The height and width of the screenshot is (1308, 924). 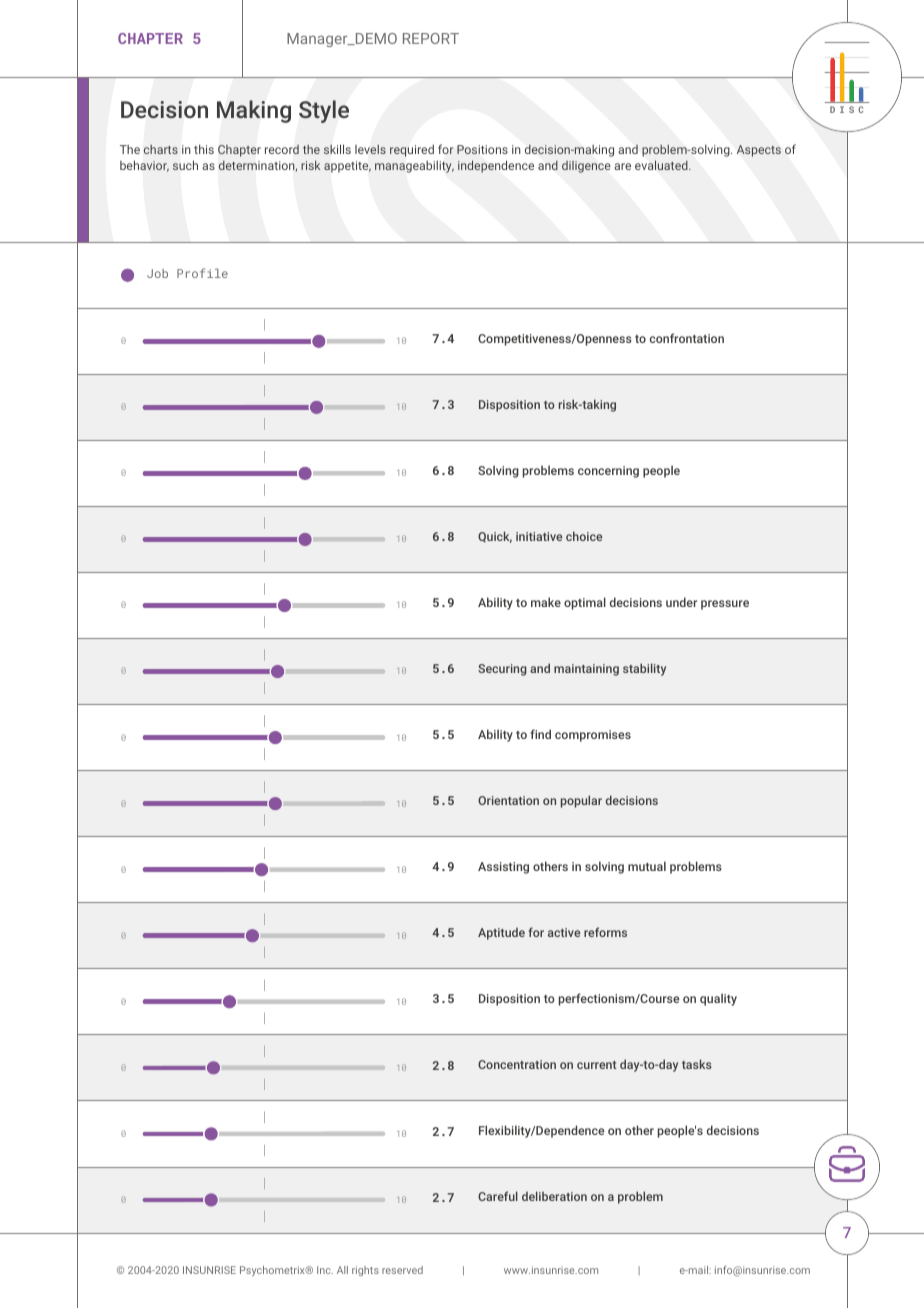 What do you see at coordinates (681, 602) in the screenshot?
I see `under` at bounding box center [681, 602].
